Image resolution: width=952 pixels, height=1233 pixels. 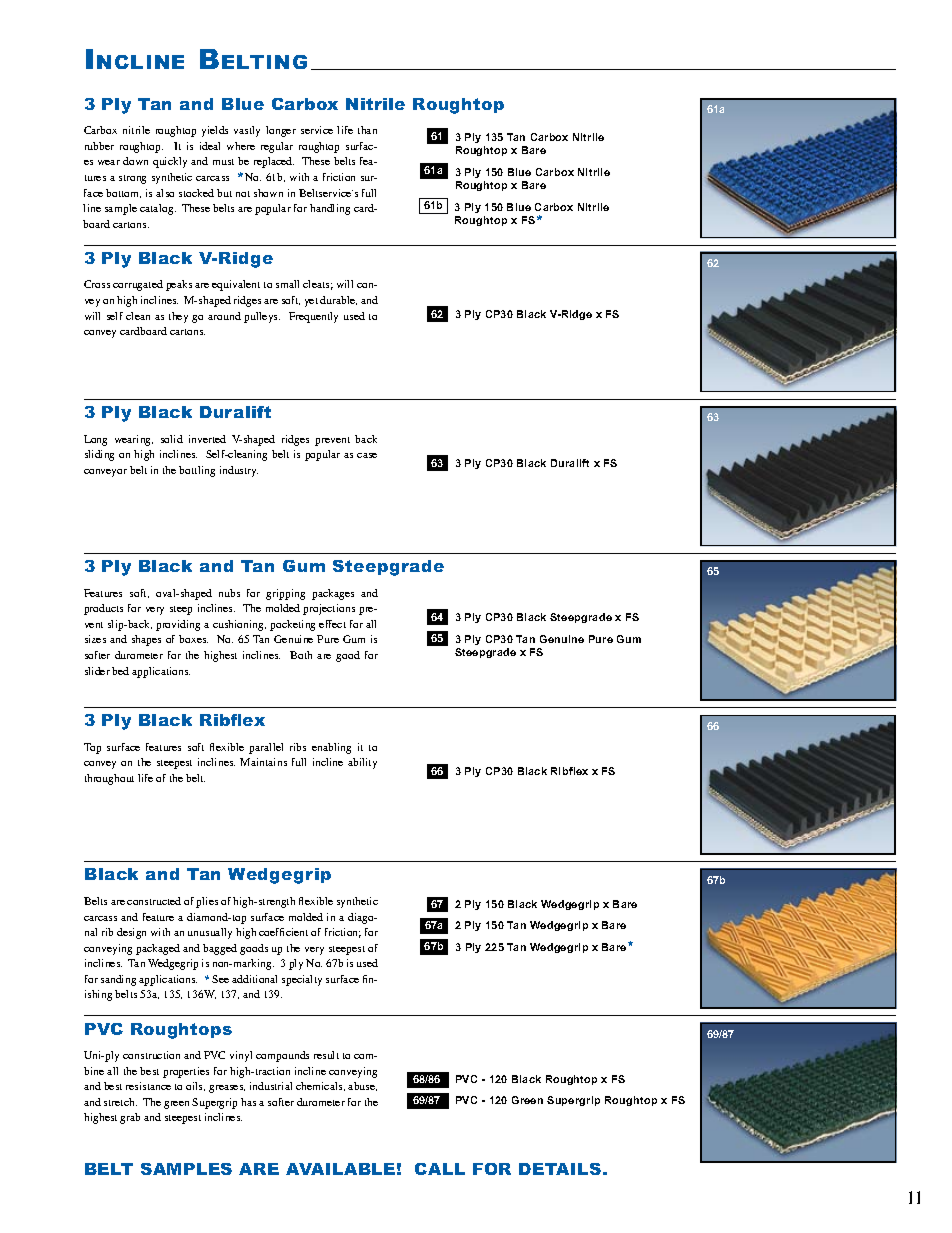 What do you see at coordinates (99, 455) in the screenshot?
I see `sliding` at bounding box center [99, 455].
